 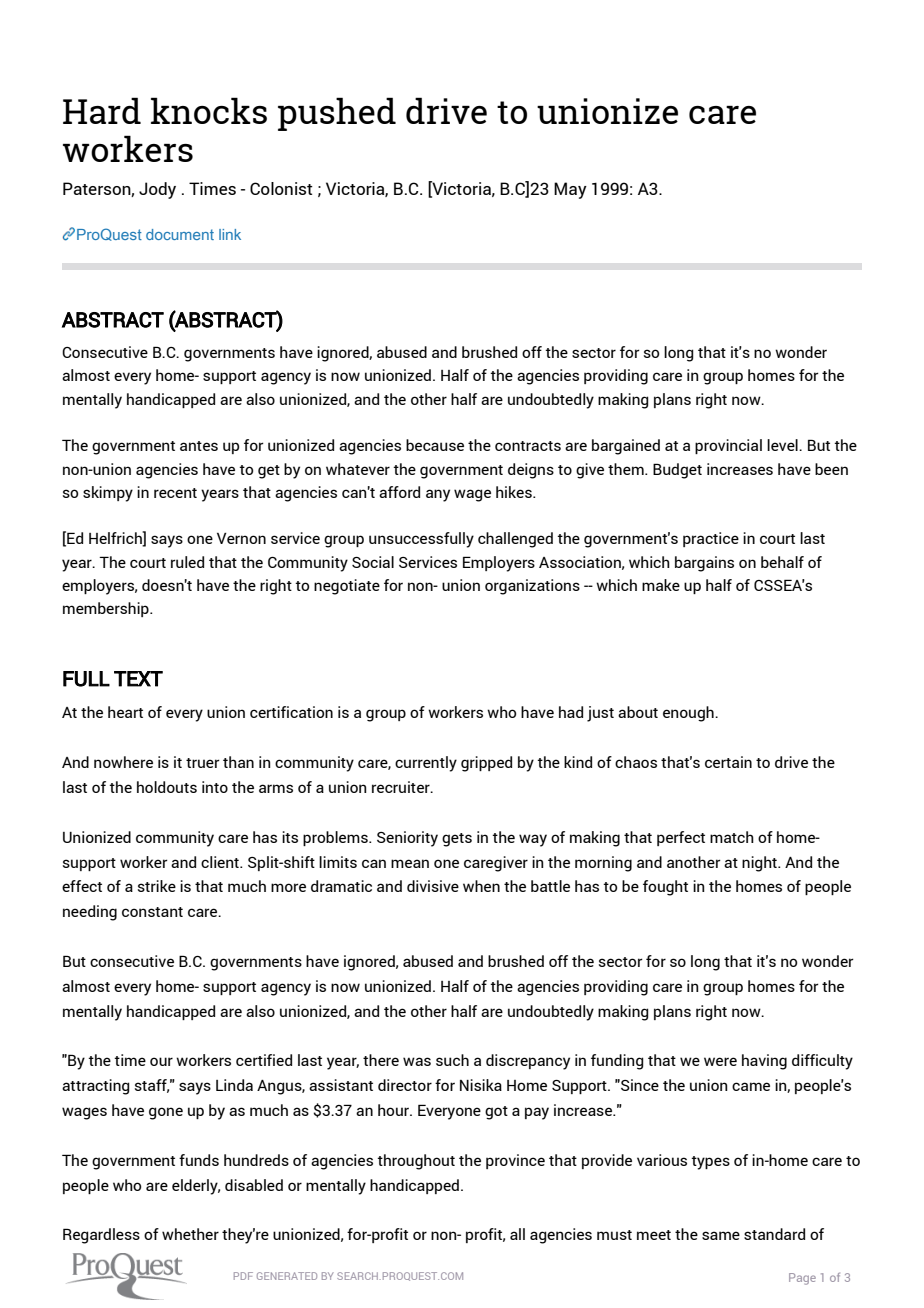 What do you see at coordinates (190, 1234) in the screenshot?
I see `whether` at bounding box center [190, 1234].
